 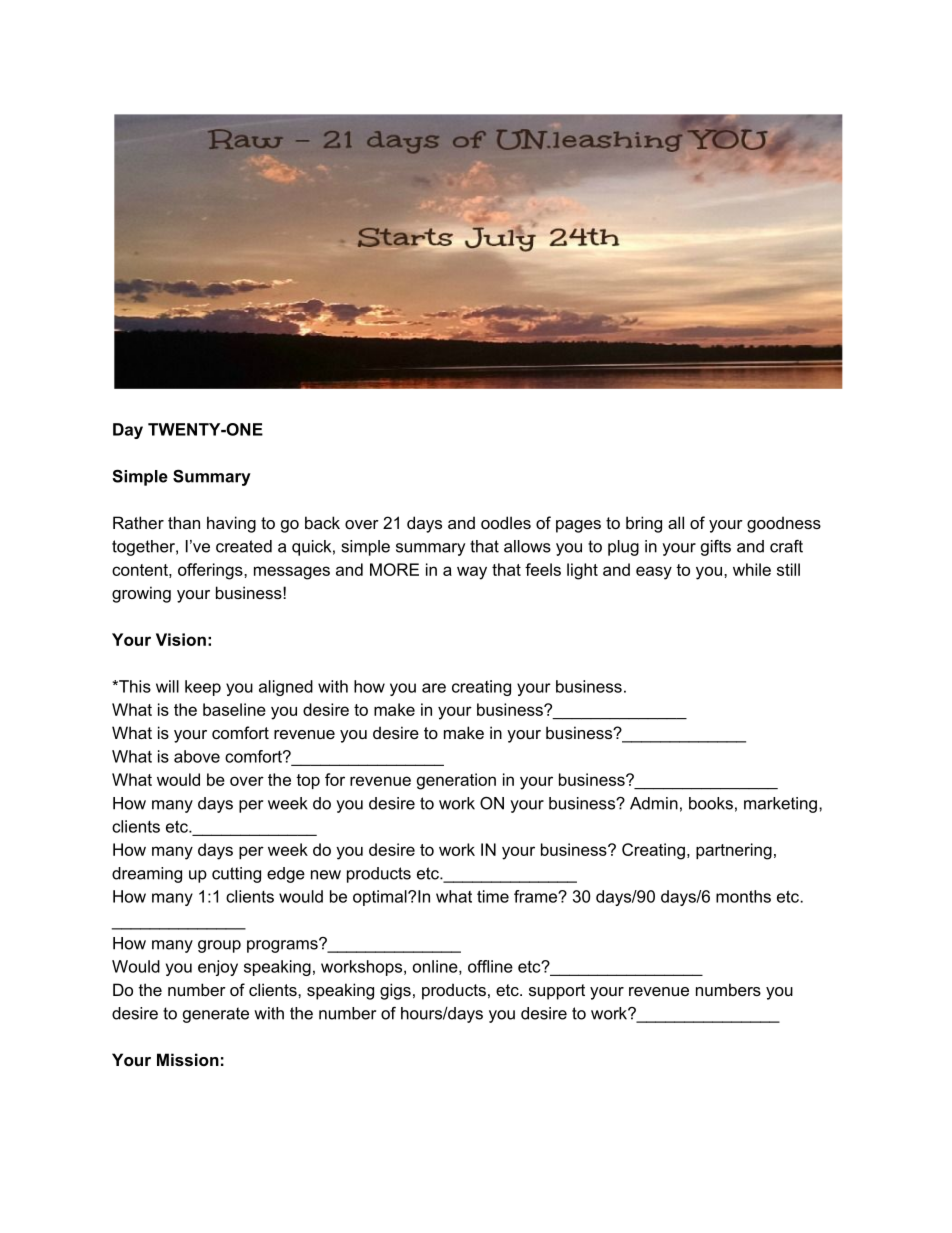 What do you see at coordinates (506, 522) in the page?
I see `oodles` at bounding box center [506, 522].
